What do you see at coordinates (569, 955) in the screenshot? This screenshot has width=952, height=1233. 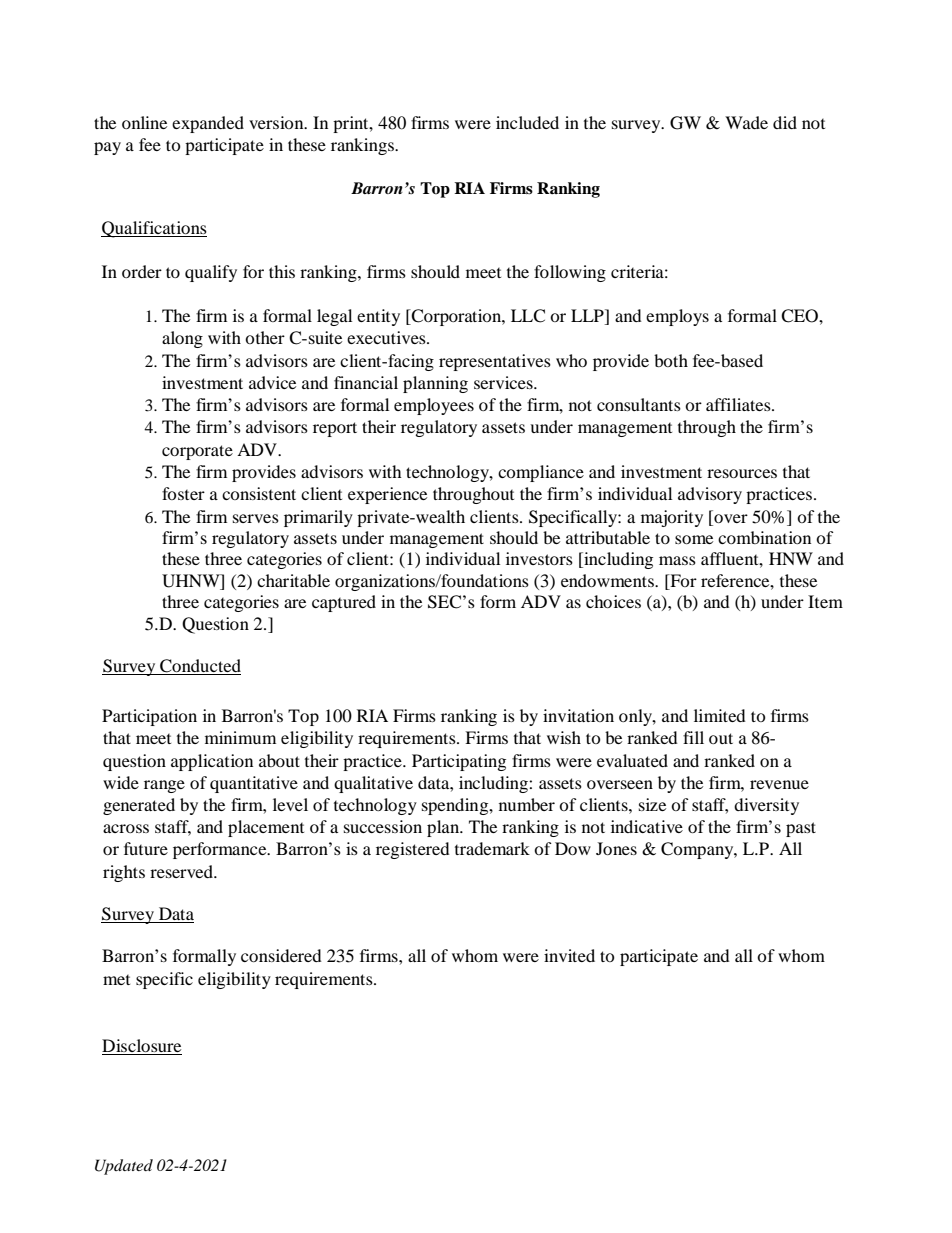 I see `invited` at bounding box center [569, 955].
